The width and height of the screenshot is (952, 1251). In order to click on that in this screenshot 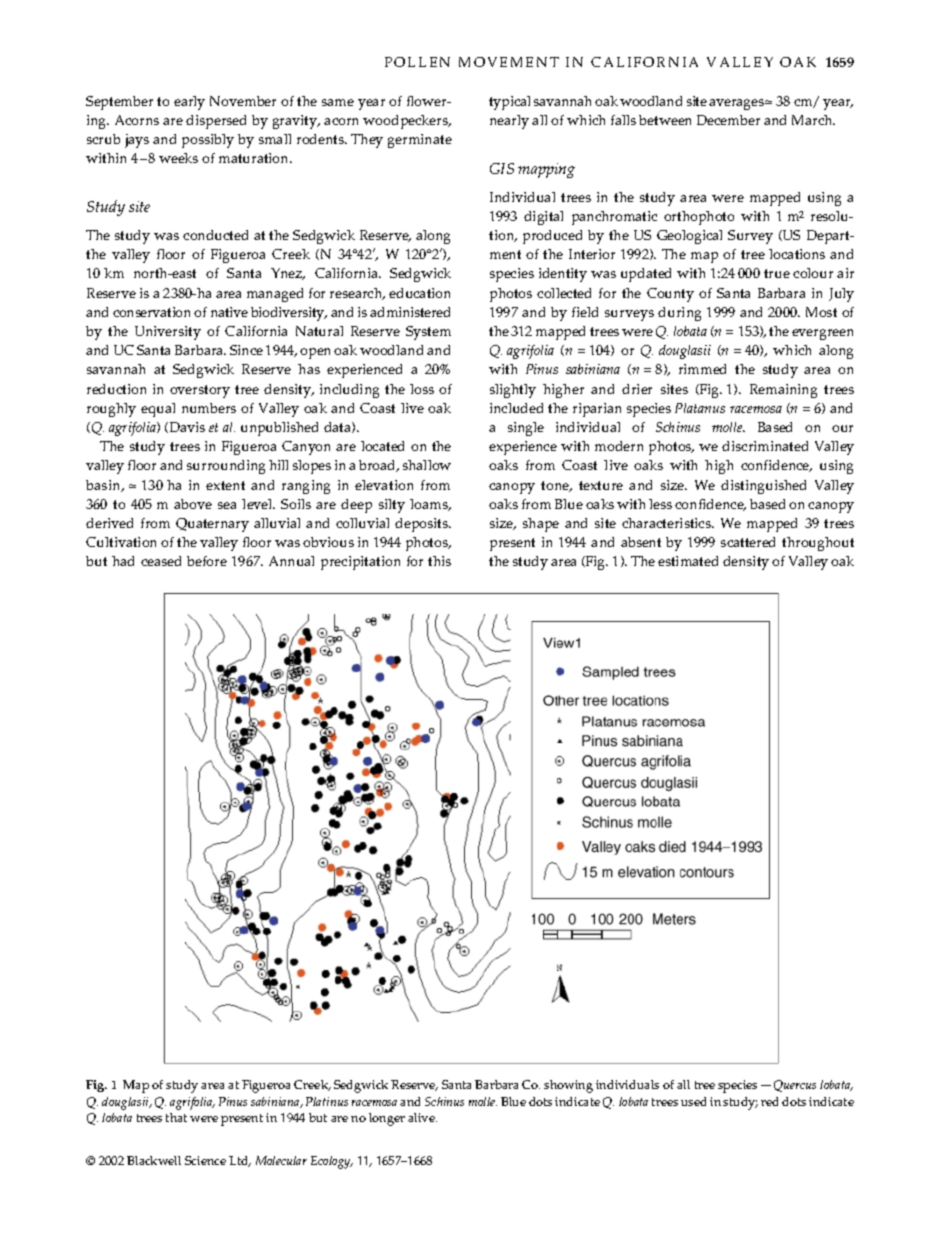, I will do `click(176, 1117)`.
